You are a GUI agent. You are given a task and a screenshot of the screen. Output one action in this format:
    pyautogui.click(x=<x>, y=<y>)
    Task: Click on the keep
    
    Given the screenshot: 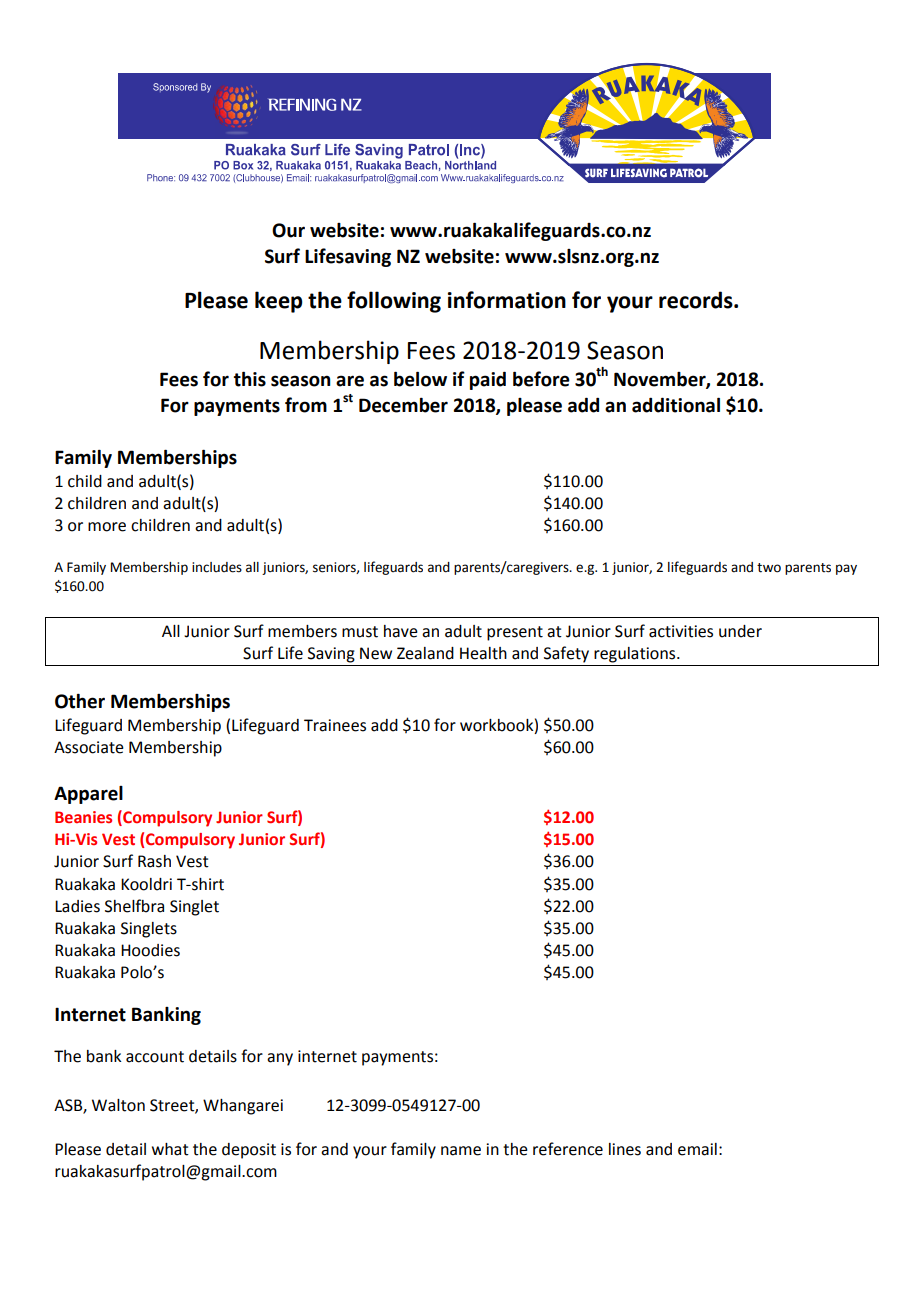 What is the action you would take?
    pyautogui.click(x=278, y=302)
